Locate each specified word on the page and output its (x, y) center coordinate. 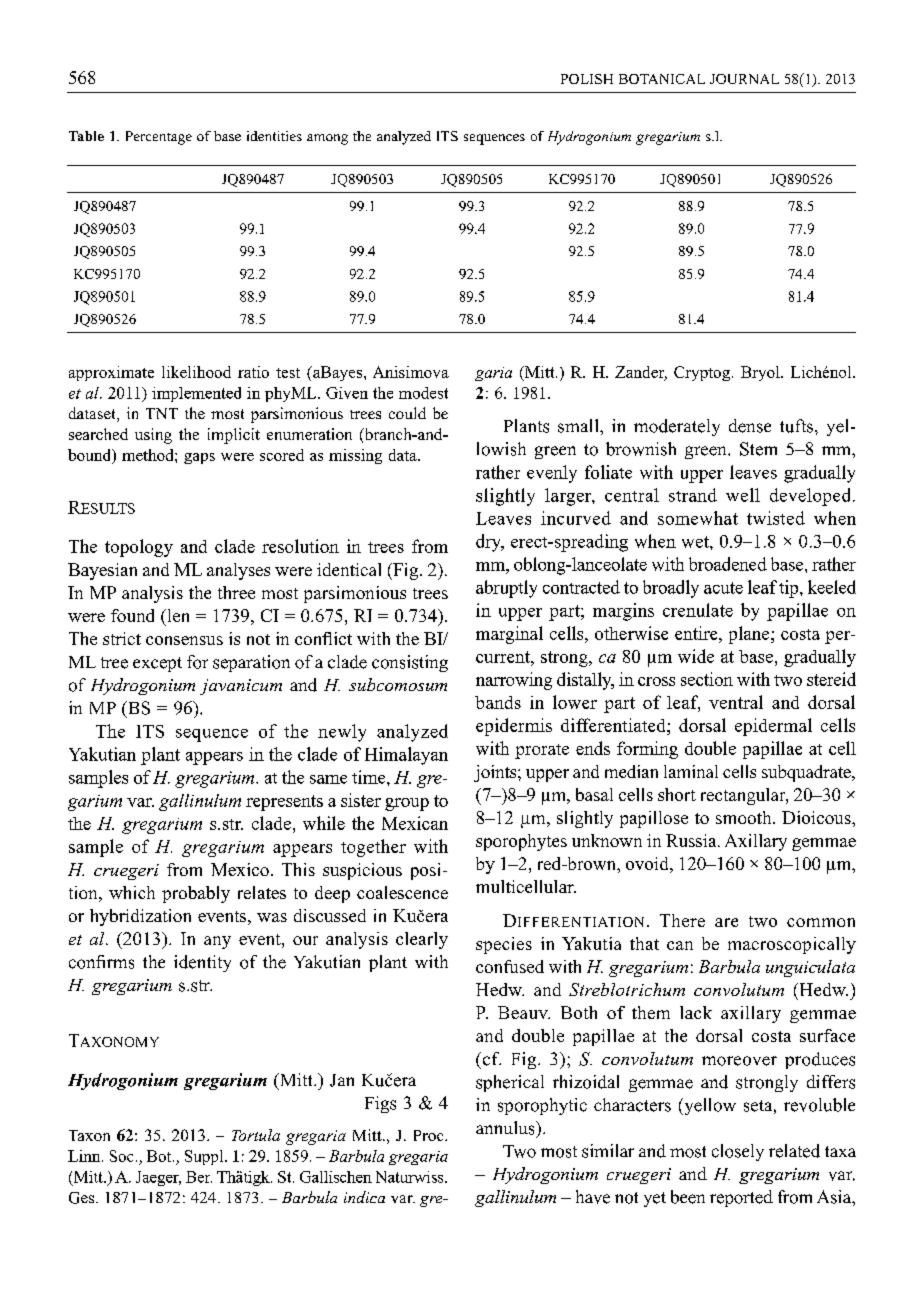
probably (196, 894)
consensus (184, 640)
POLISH (587, 79)
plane (750, 635)
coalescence (402, 892)
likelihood (196, 372)
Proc (430, 1135)
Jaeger (158, 1178)
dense (750, 426)
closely (738, 1152)
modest (423, 393)
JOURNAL (744, 79)
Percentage (159, 138)
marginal (509, 635)
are (726, 922)
